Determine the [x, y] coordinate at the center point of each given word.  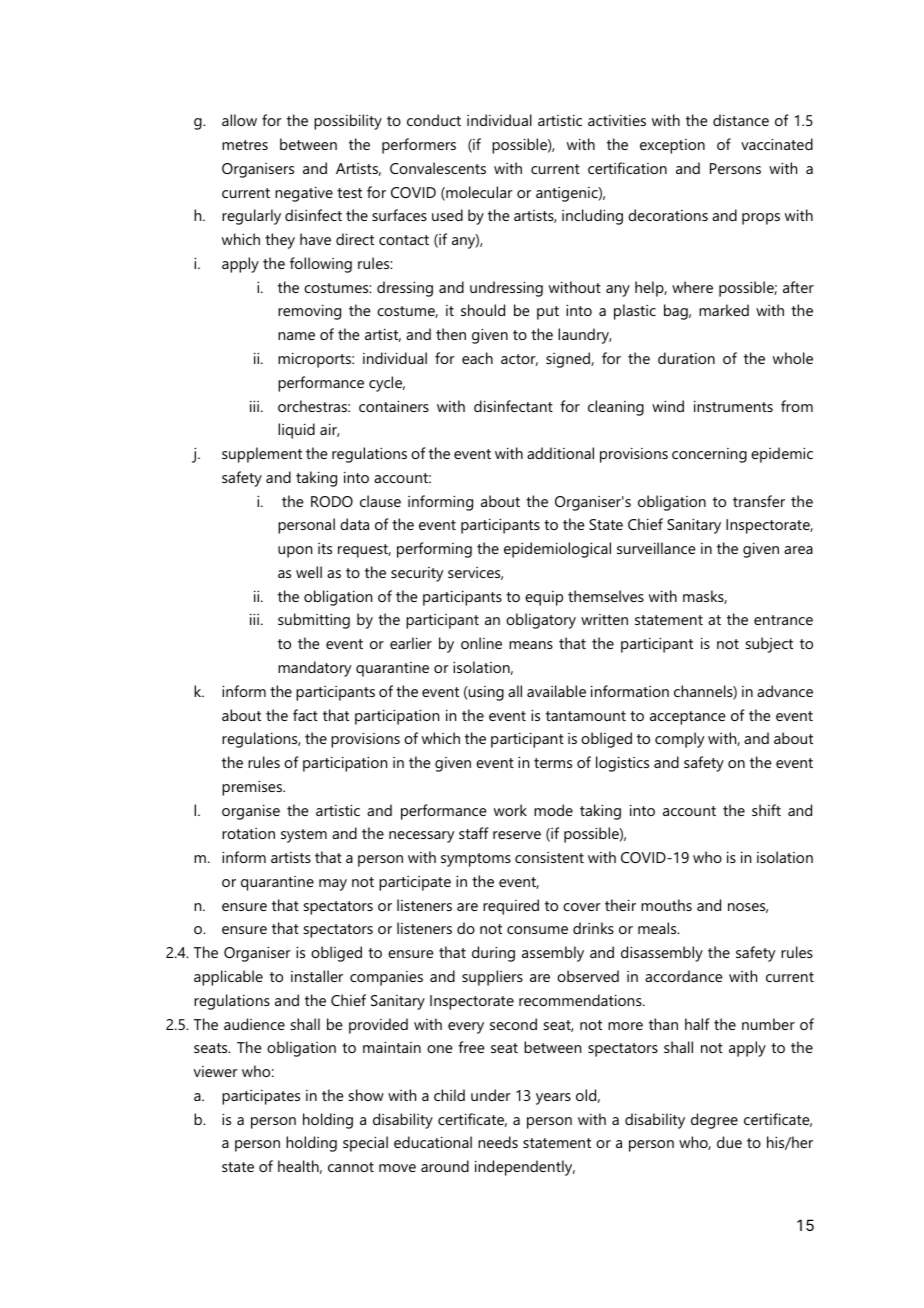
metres [245, 145]
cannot [351, 1167]
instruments [733, 406]
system [304, 836]
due [729, 1142]
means [531, 645]
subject [769, 645]
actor [519, 360]
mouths [666, 905]
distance [741, 120]
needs [498, 1142]
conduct [434, 120]
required [511, 907]
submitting [314, 621]
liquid [296, 431]
